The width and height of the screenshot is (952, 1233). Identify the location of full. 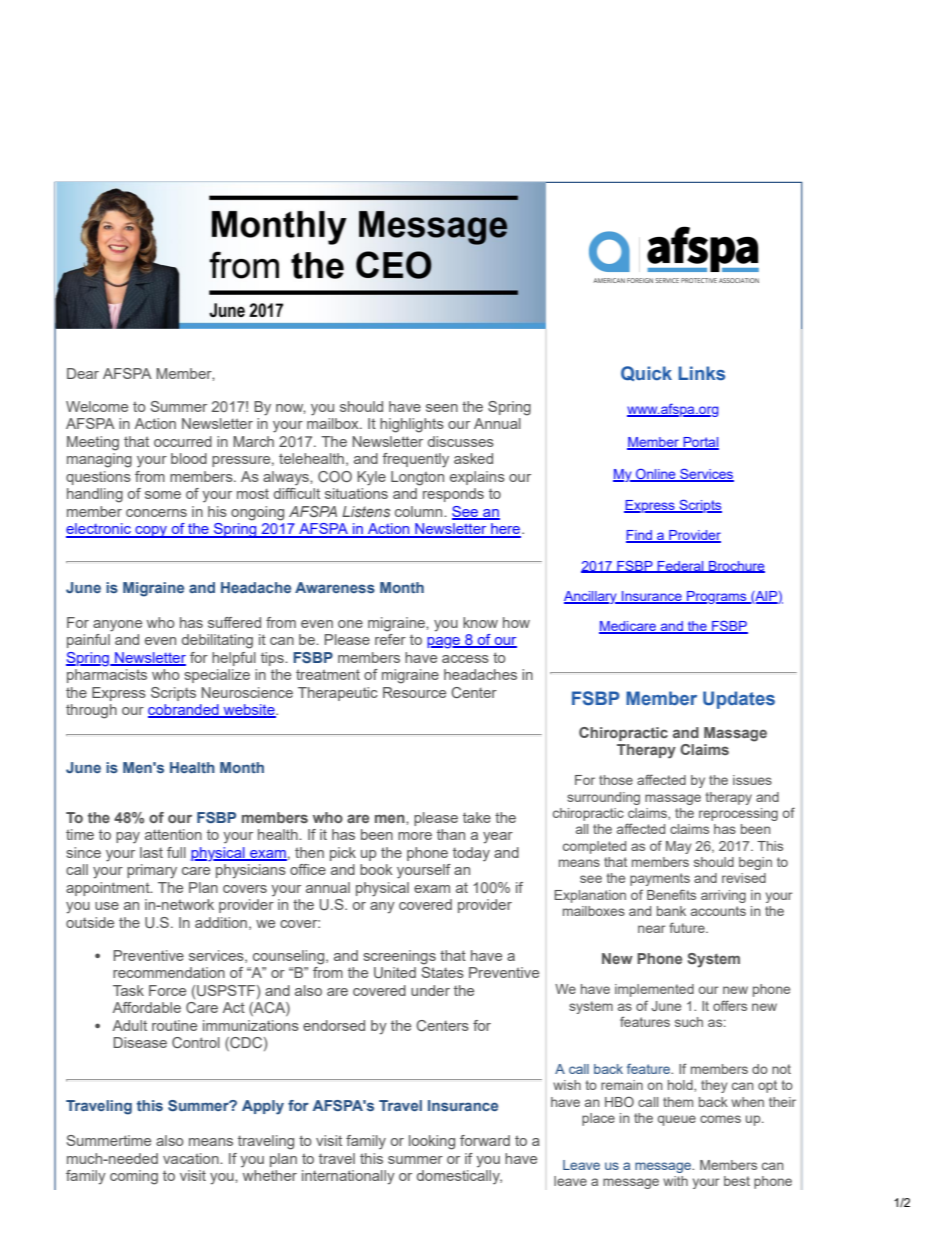
(176, 852).
